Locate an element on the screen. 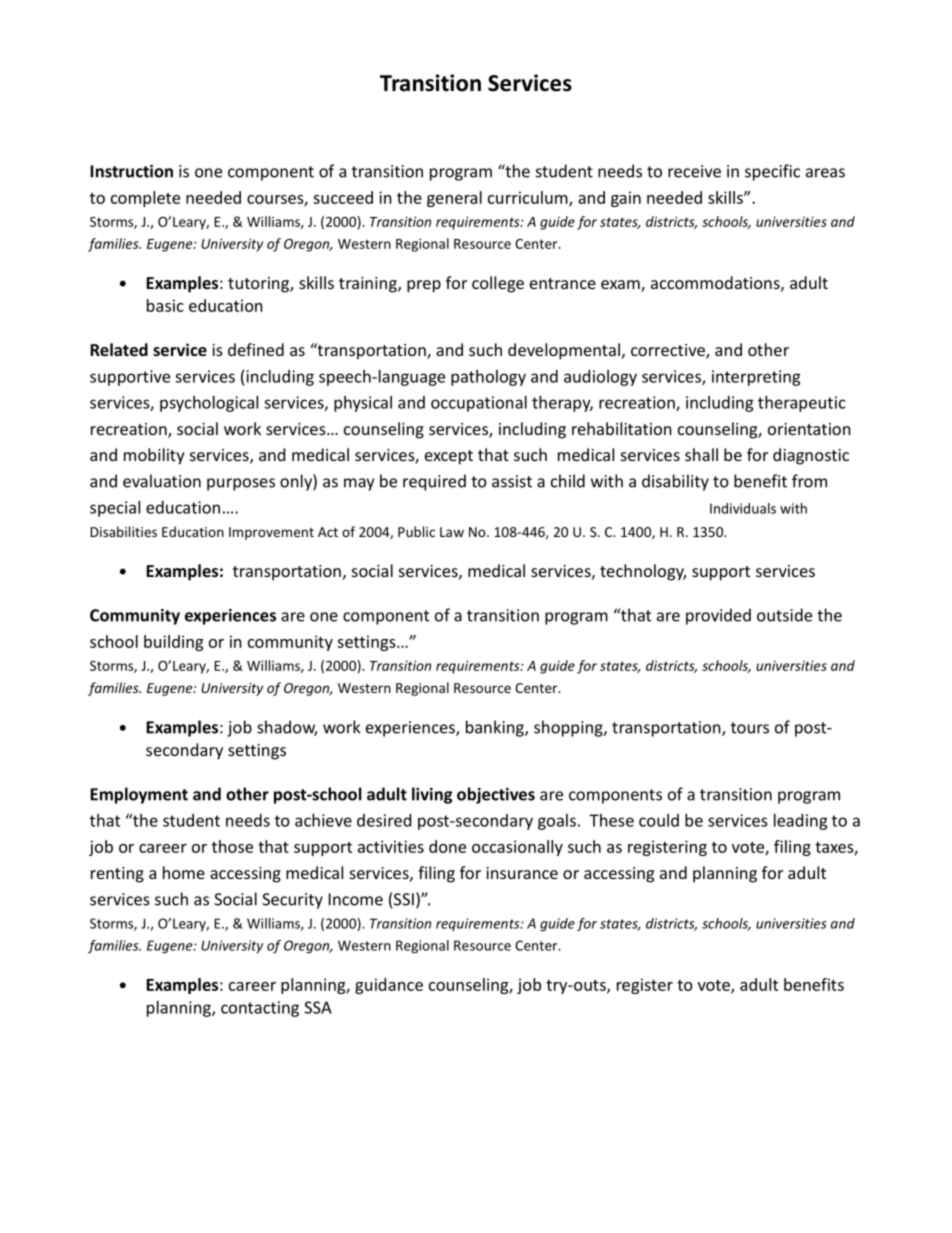 This screenshot has height=1233, width=952. psychological is located at coordinates (209, 404).
